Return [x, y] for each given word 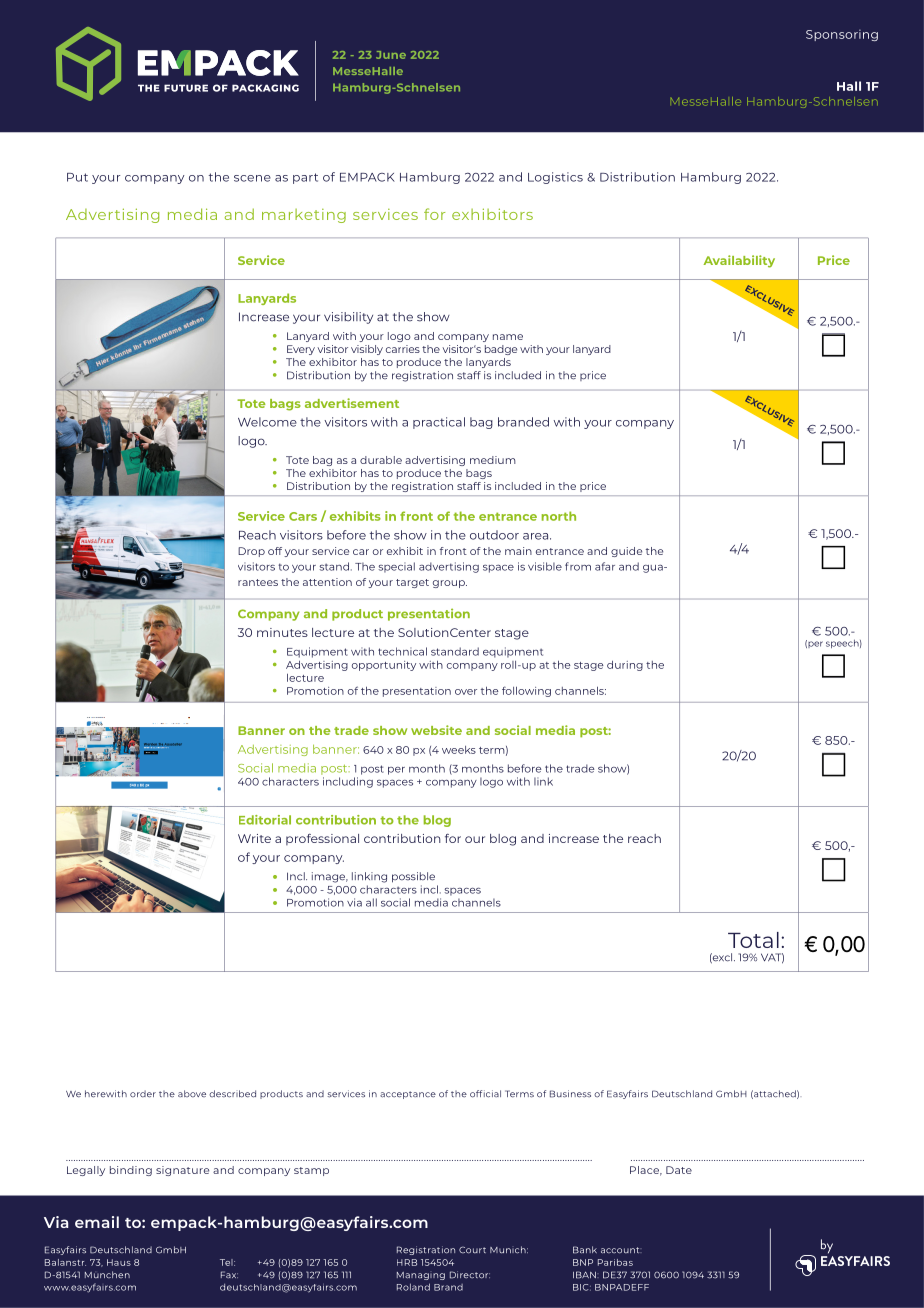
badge [501, 350]
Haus [119, 1262]
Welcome [267, 422]
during [625, 666]
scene [252, 178]
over [466, 692]
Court [472, 1250]
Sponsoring [842, 35]
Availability [739, 261]
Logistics [555, 178]
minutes [282, 632]
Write [254, 838]
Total [753, 940]
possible [413, 877]
